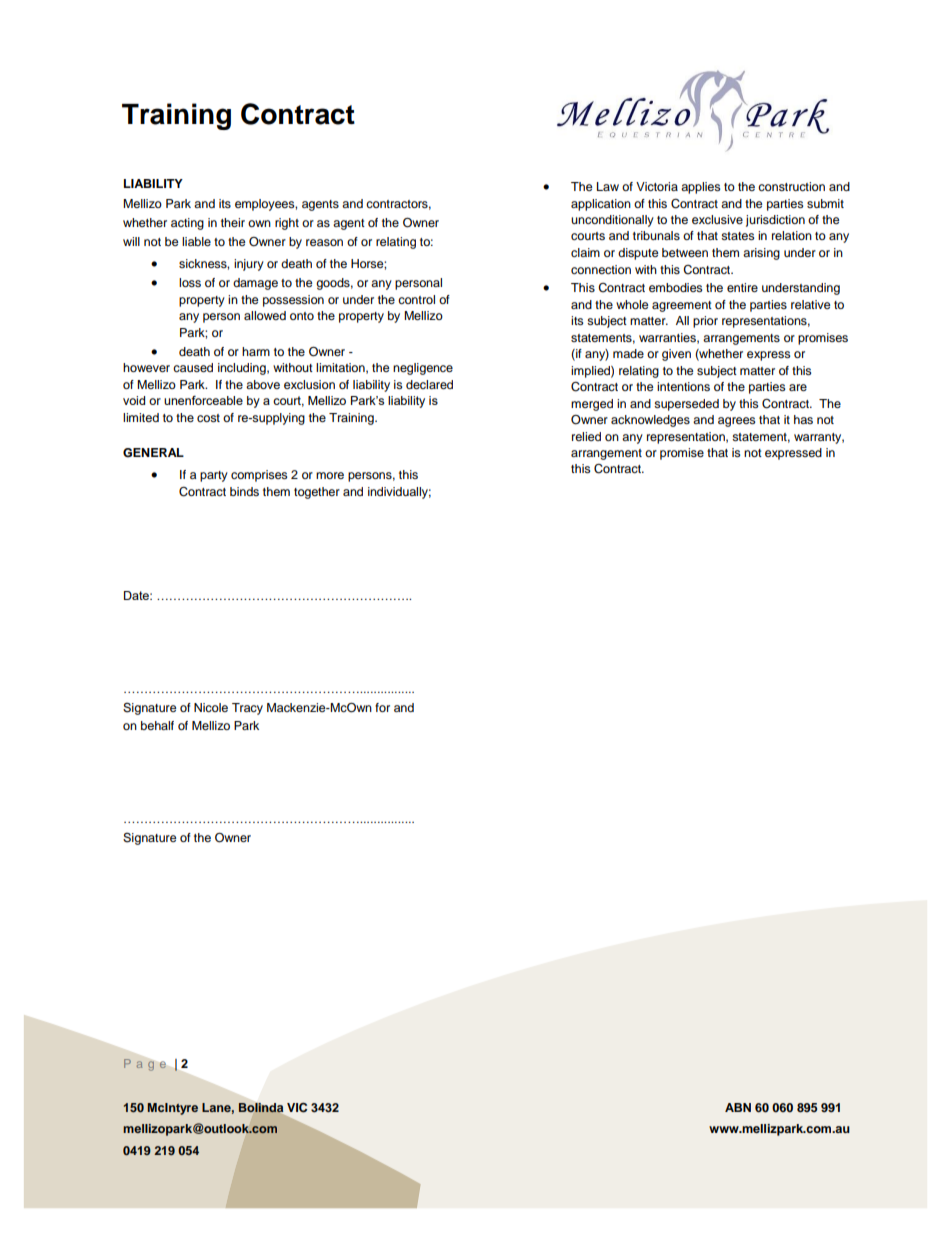 Image resolution: width=952 pixels, height=1233 pixels. I want to click on their, so click(233, 222).
